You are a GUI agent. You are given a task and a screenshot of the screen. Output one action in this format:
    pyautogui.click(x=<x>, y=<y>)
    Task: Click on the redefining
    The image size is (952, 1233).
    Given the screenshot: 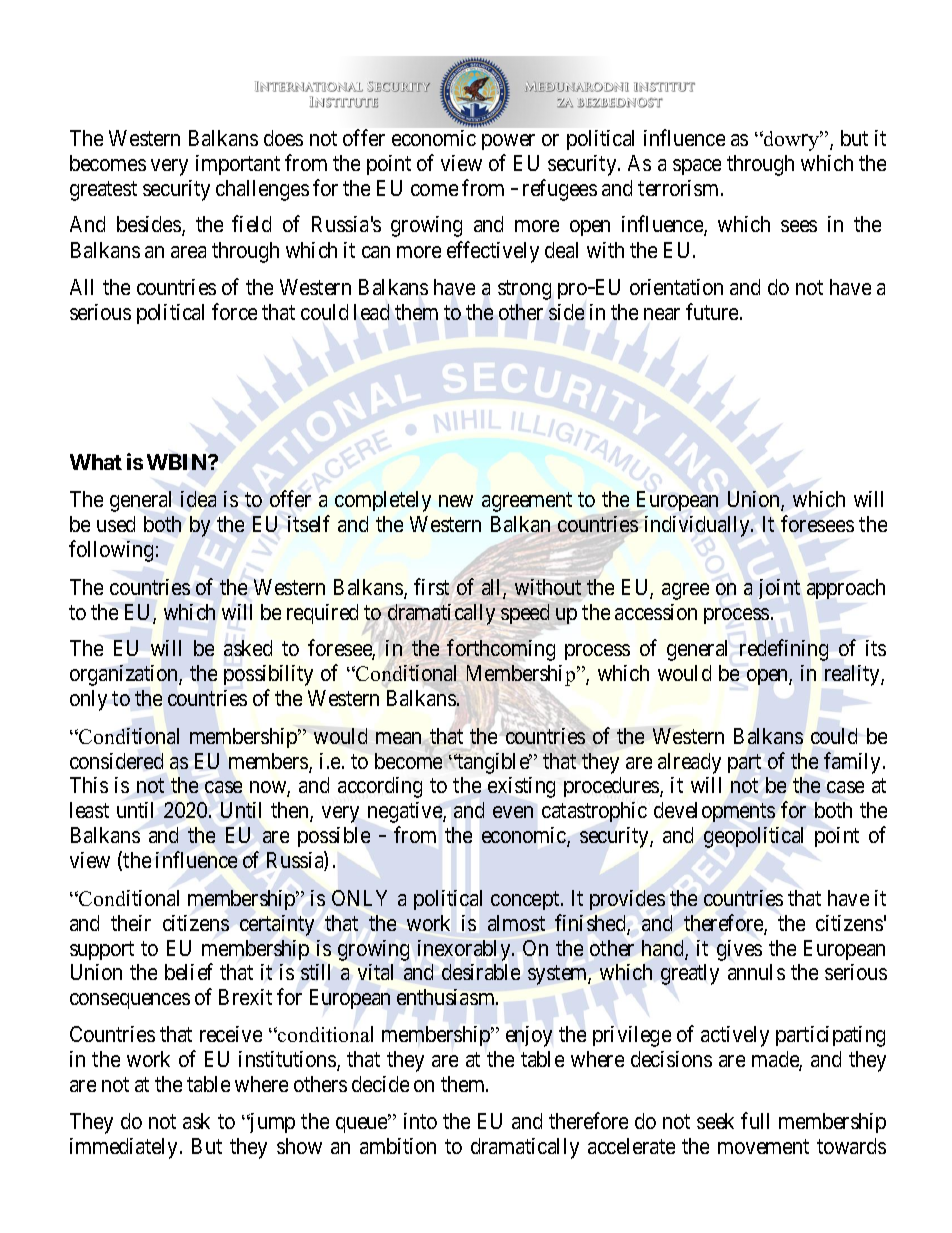 What is the action you would take?
    pyautogui.click(x=784, y=650)
